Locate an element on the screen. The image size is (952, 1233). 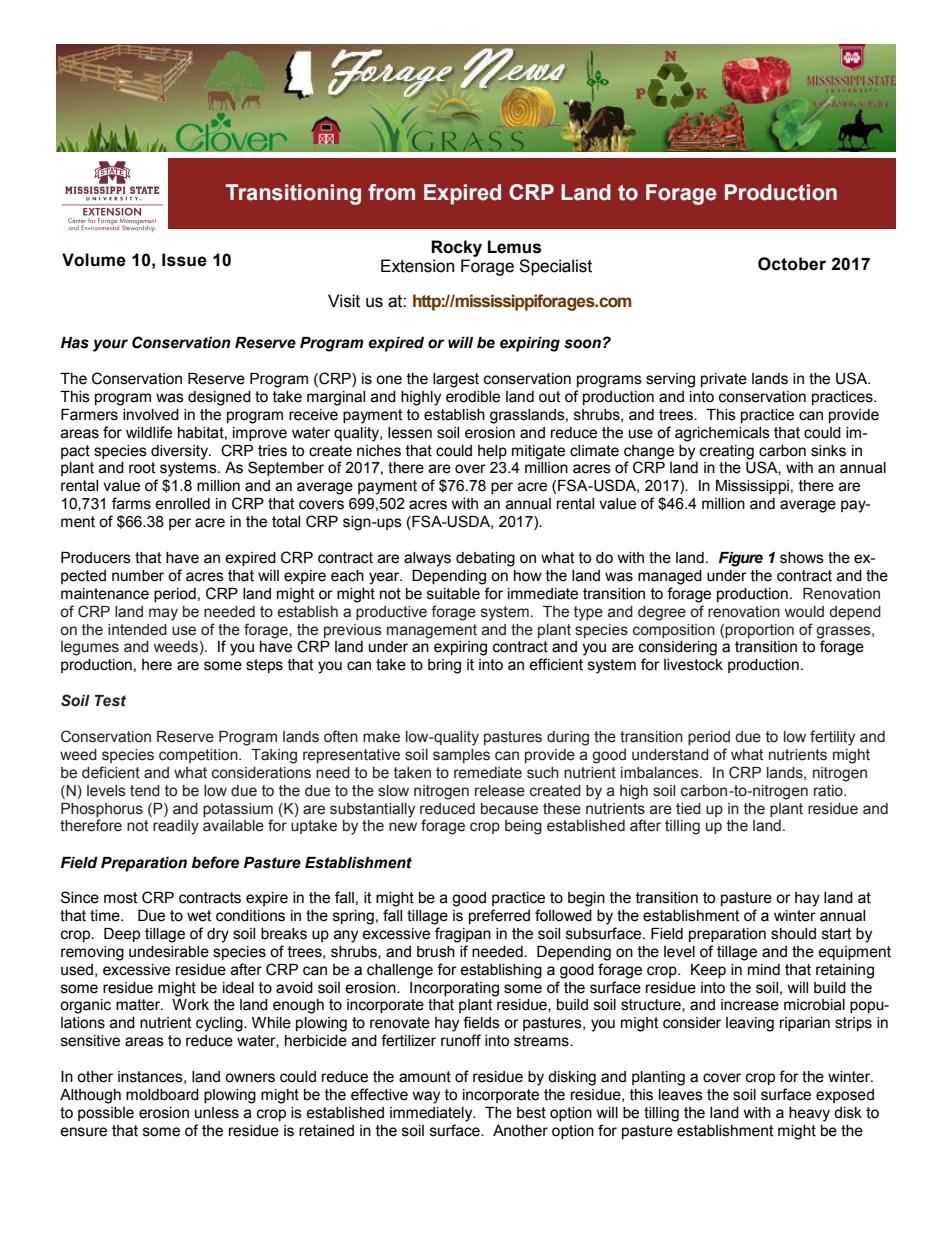
Issue is located at coordinates (184, 260).
